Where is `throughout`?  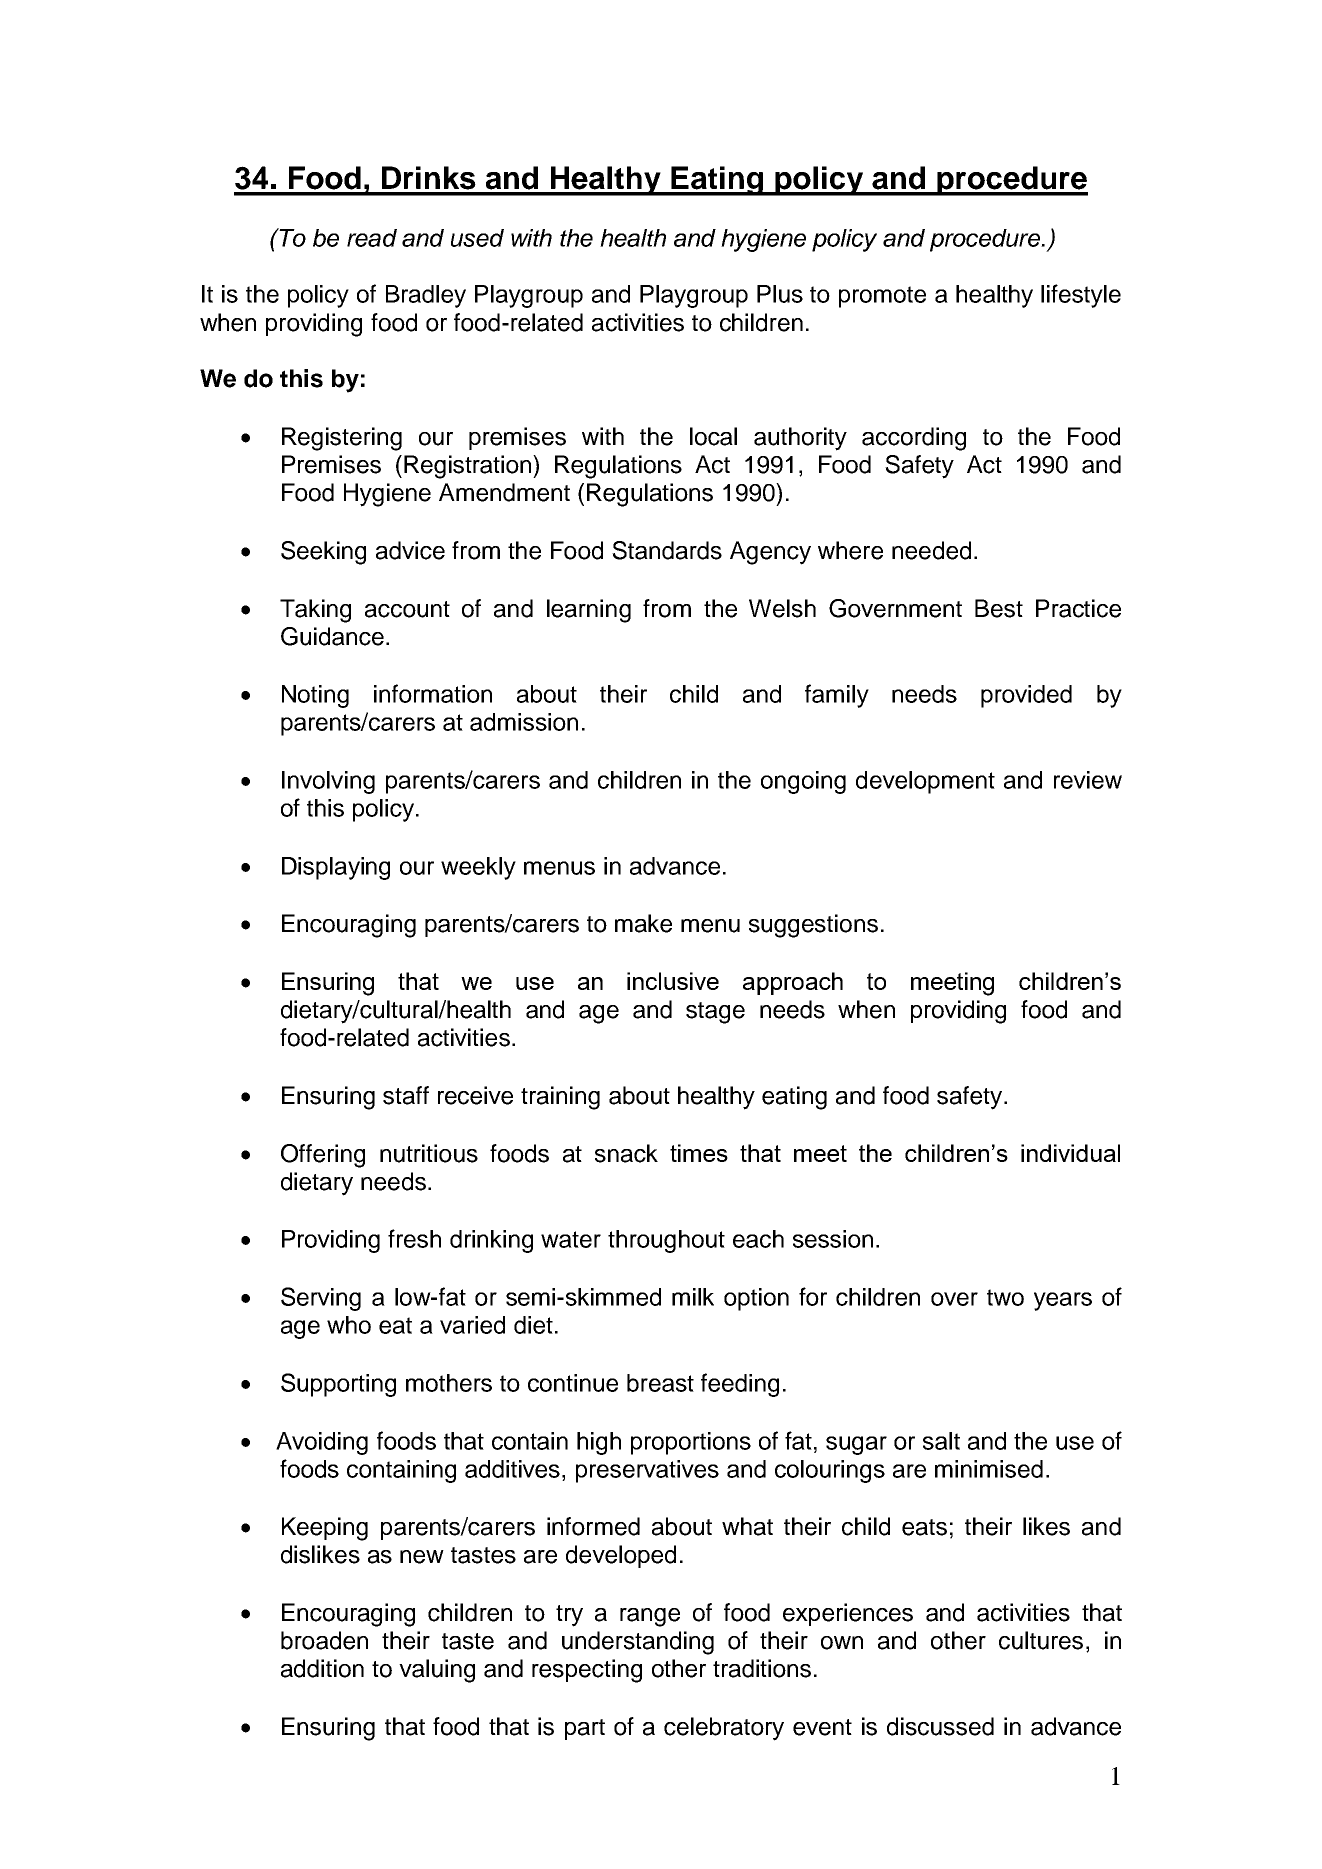
throughout is located at coordinates (666, 1241).
